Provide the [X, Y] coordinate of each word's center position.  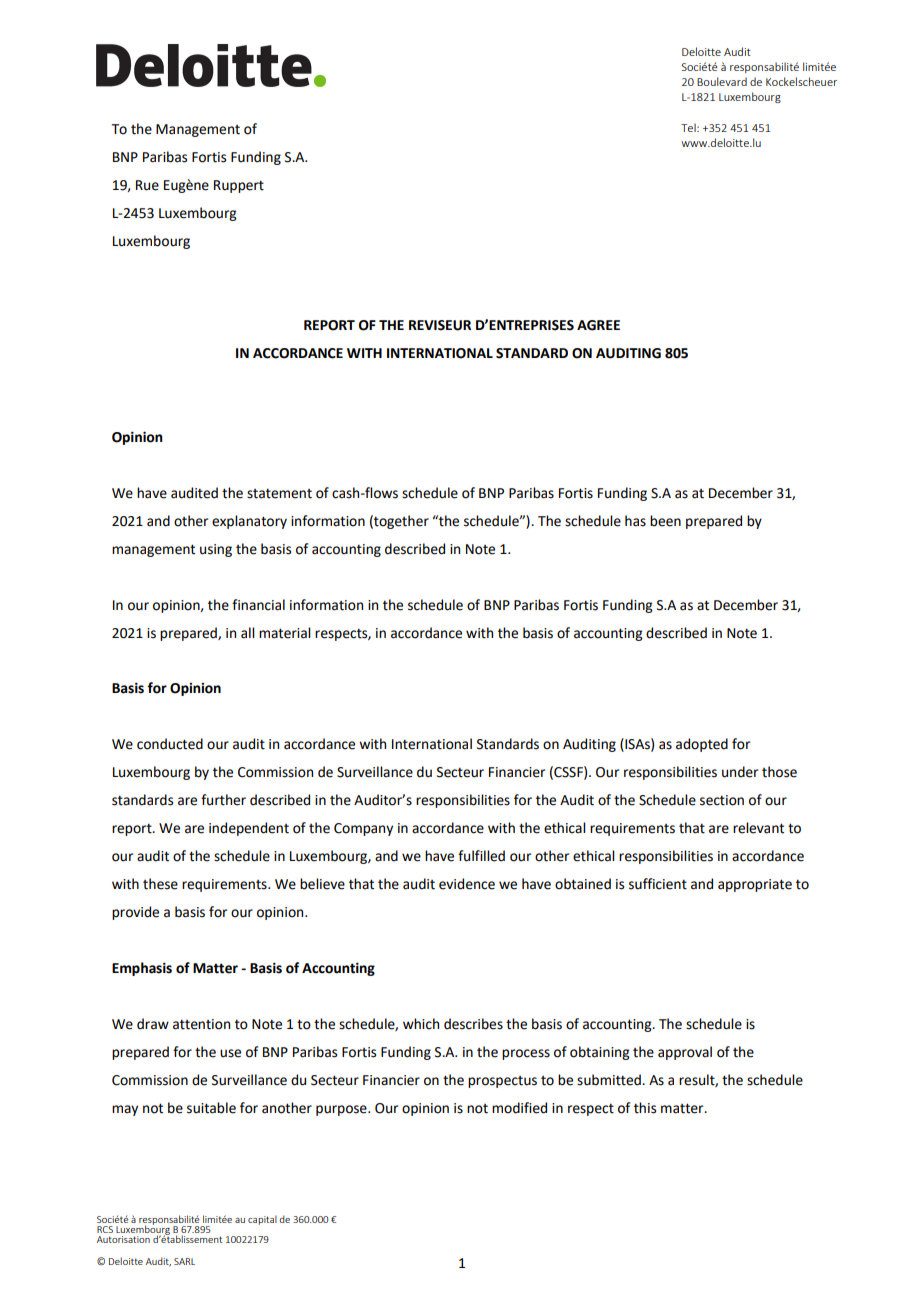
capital [262, 1220]
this [645, 1108]
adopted [702, 745]
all [248, 633]
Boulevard [722, 81]
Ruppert [239, 186]
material [285, 633]
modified [519, 1108]
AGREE [598, 325]
